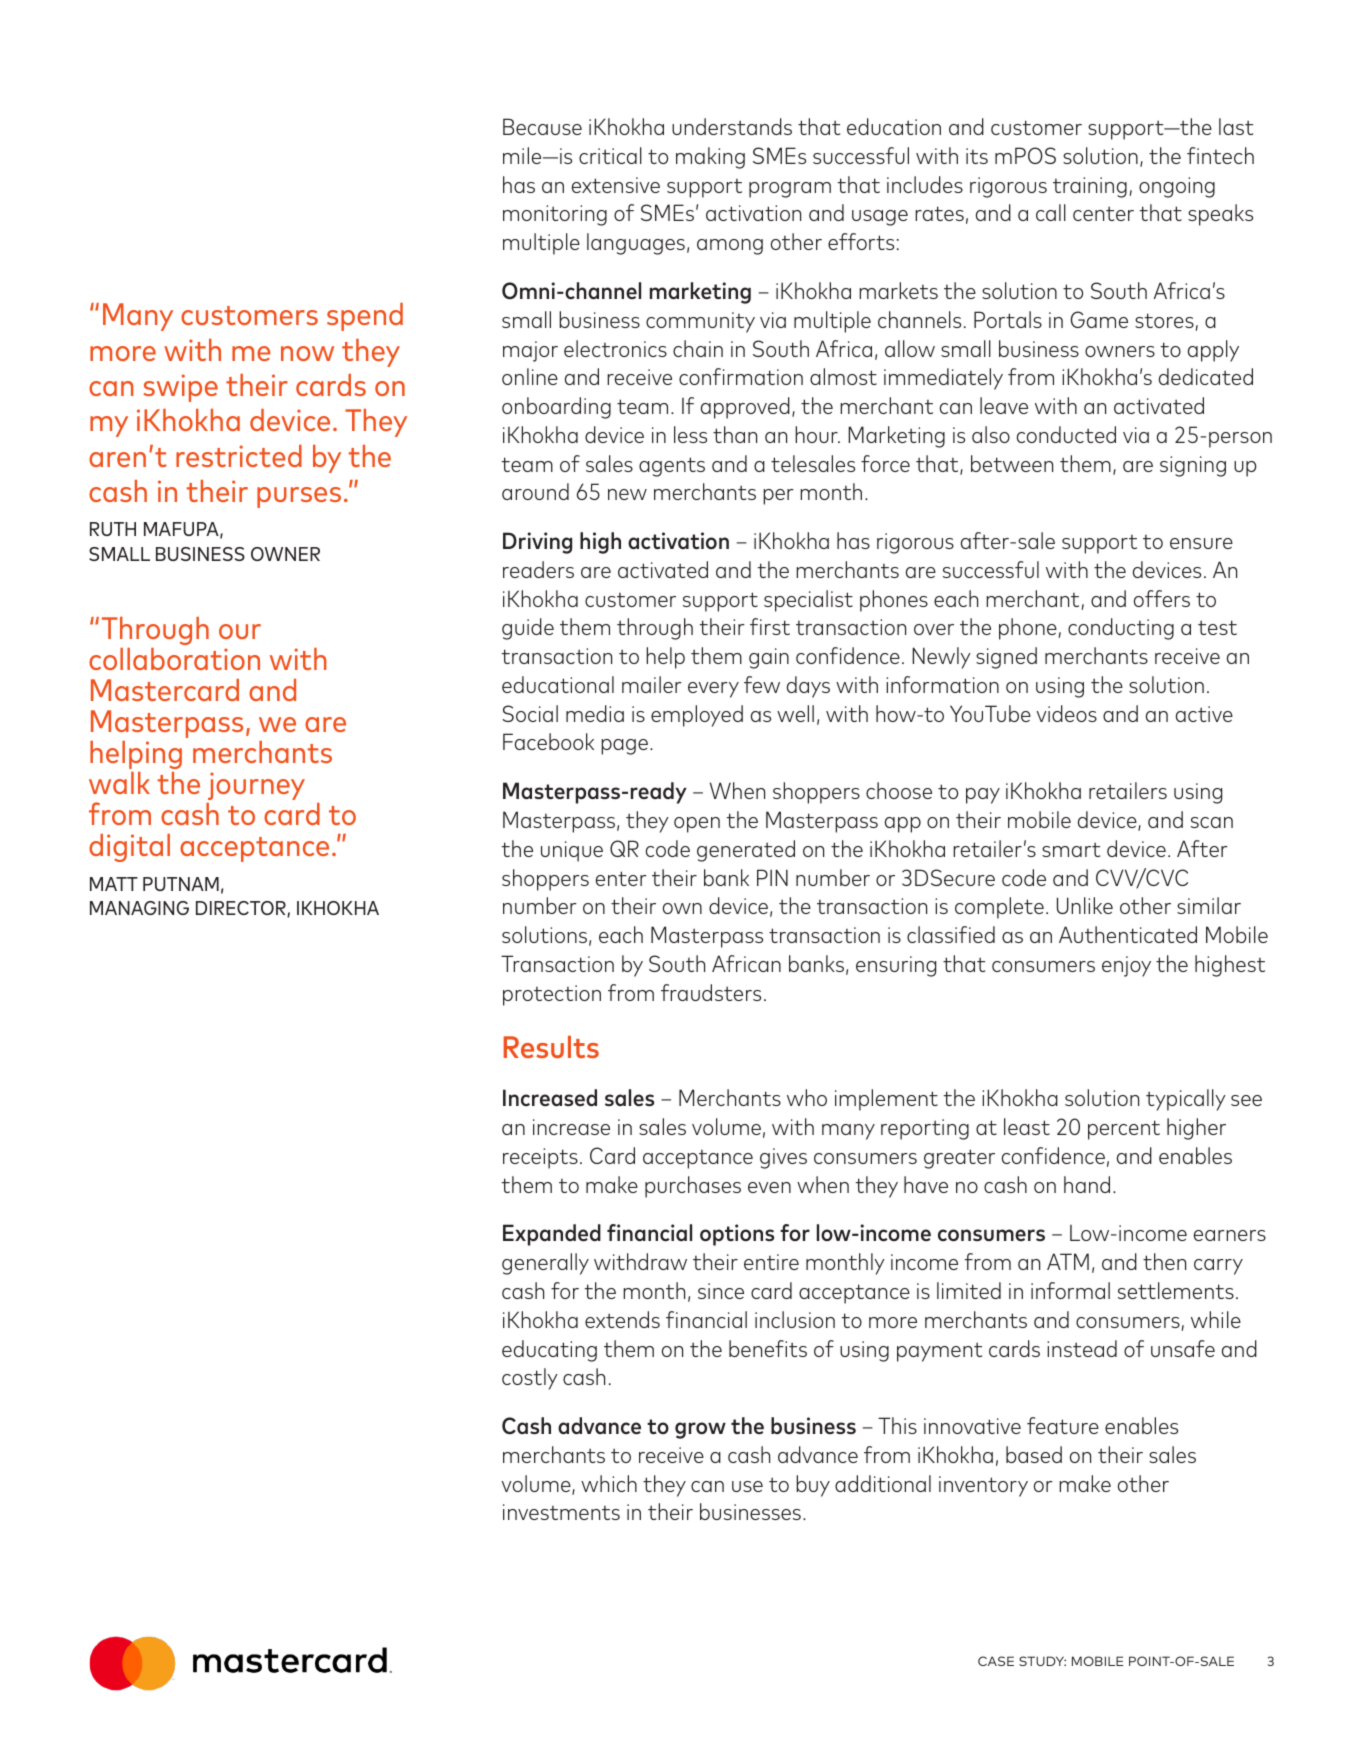 The width and height of the image is (1355, 1753). What do you see at coordinates (1090, 187) in the image?
I see `training` at bounding box center [1090, 187].
